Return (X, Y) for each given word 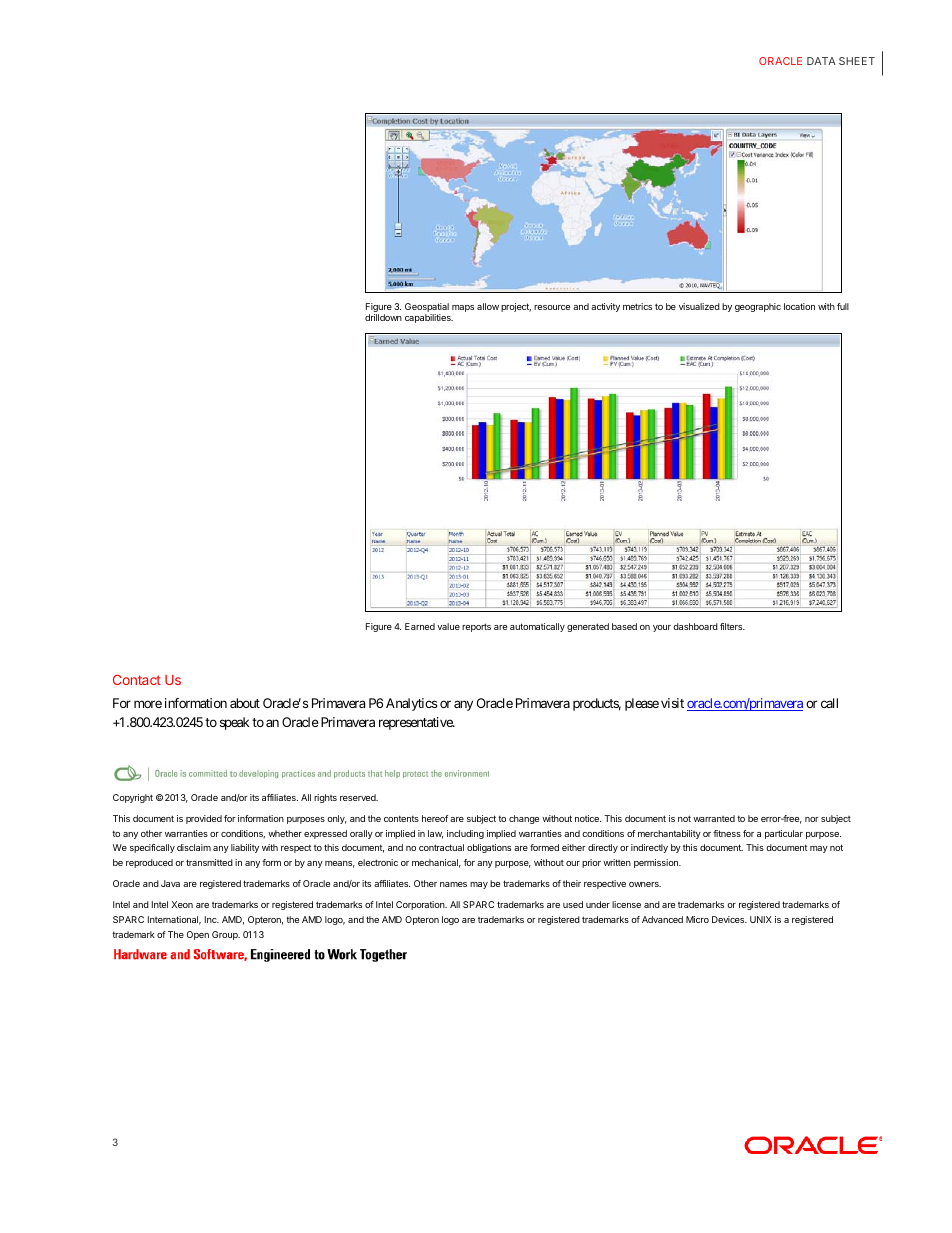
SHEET (857, 61)
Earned (420, 626)
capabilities (429, 318)
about (245, 703)
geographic (758, 307)
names (453, 884)
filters (732, 626)
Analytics (412, 704)
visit (672, 703)
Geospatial (427, 309)
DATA (821, 61)
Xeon (182, 904)
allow (488, 306)
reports (476, 627)
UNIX (761, 919)
